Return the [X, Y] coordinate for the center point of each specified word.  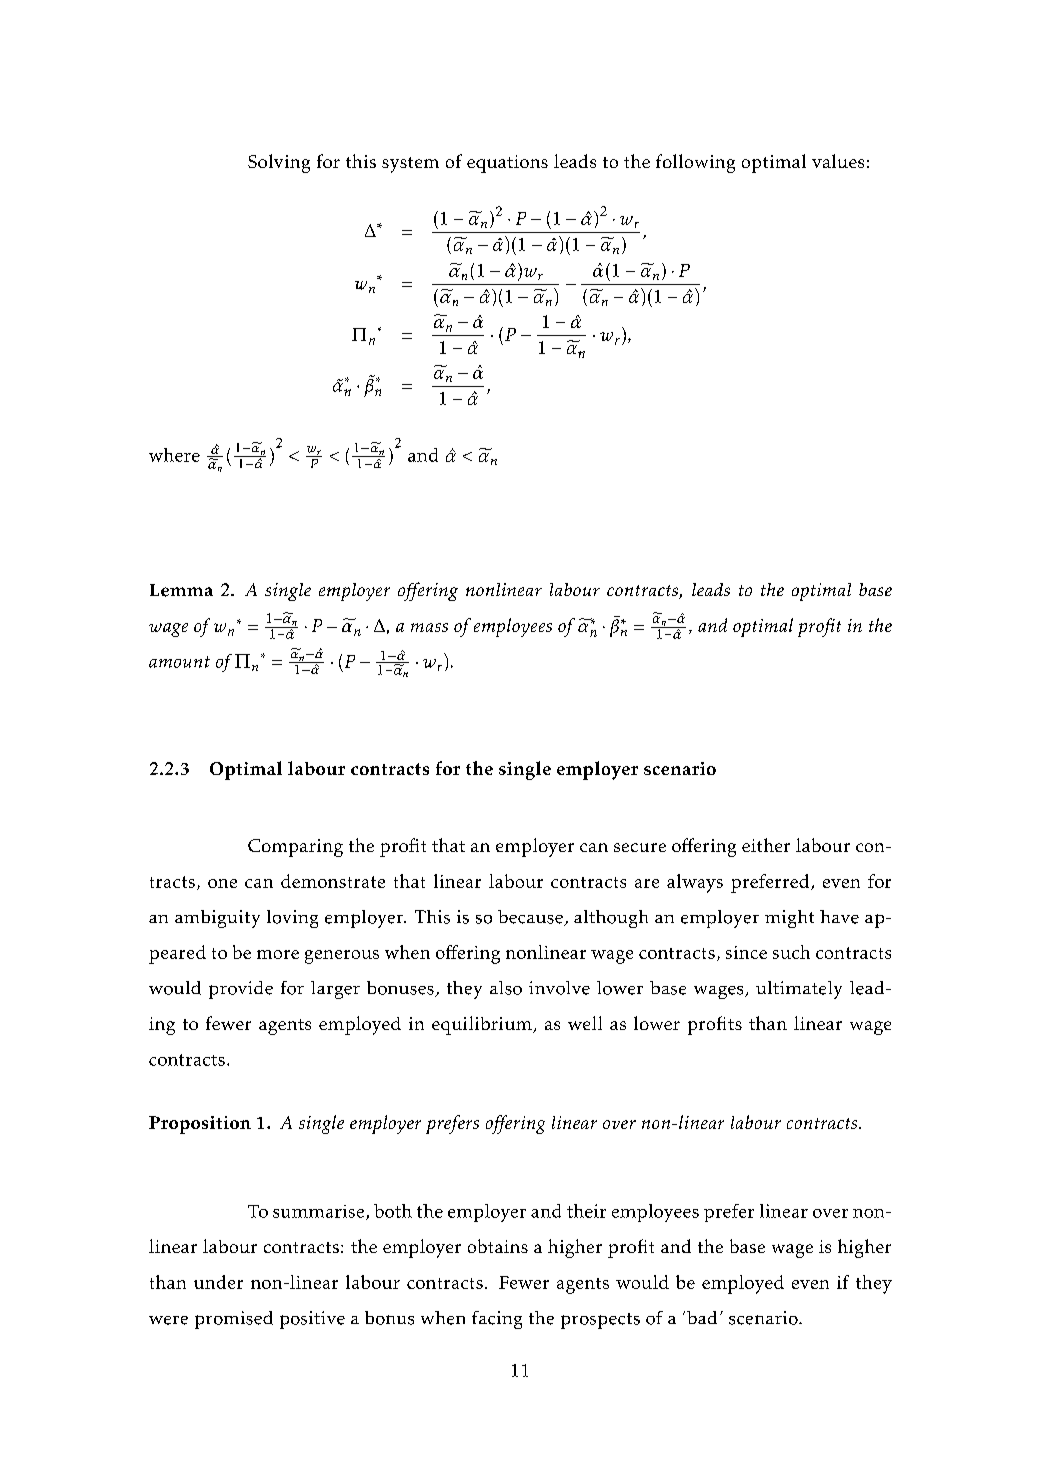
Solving [279, 163]
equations [507, 164]
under [218, 1282]
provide [241, 990]
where [174, 455]
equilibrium [483, 1025]
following [695, 163]
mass [429, 627]
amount [179, 662]
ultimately [799, 990]
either [766, 845]
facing [497, 1320]
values [838, 161]
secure [640, 847]
